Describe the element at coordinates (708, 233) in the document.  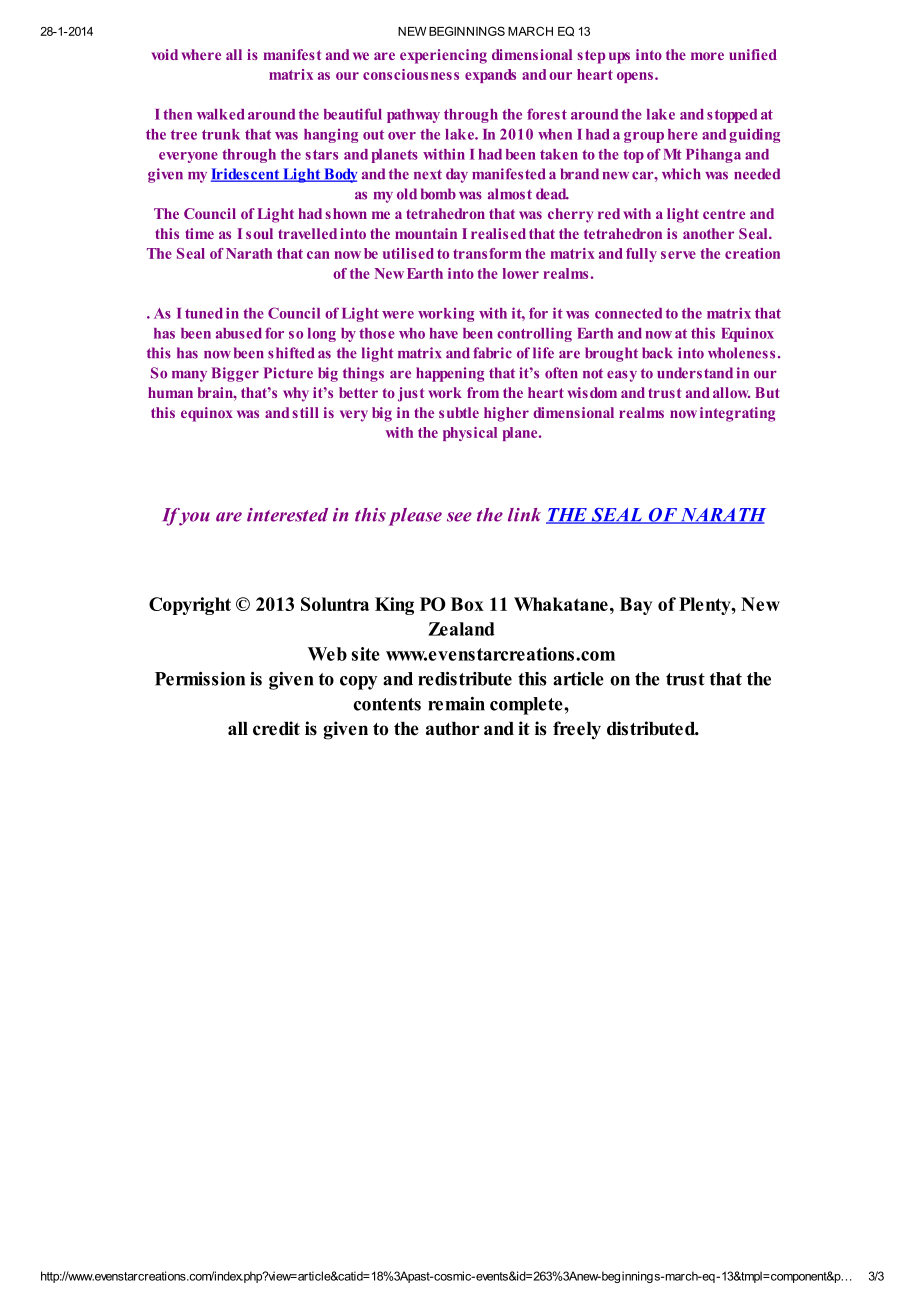
I see `another` at that location.
